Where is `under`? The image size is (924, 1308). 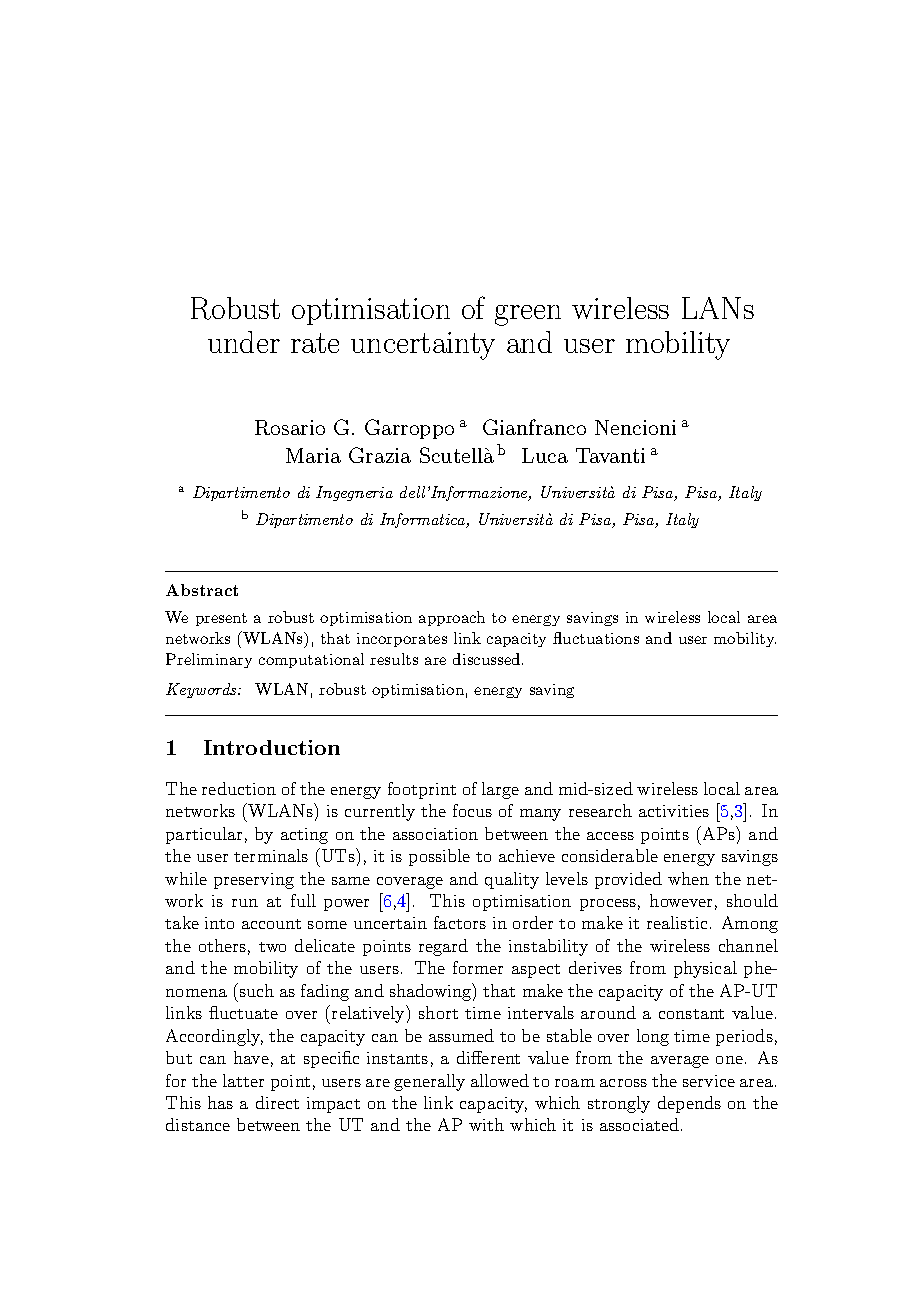 under is located at coordinates (244, 342).
